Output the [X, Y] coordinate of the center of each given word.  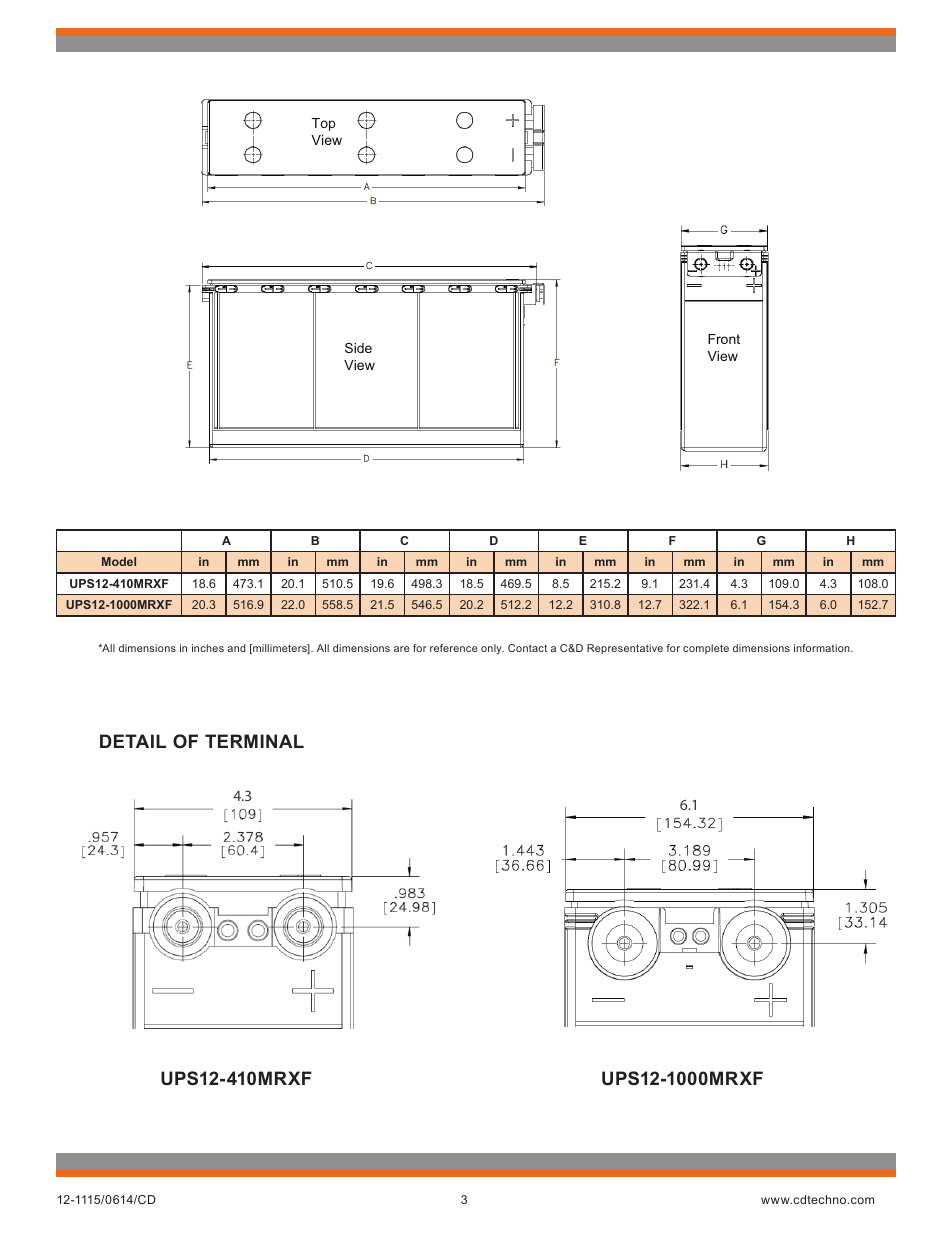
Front [724, 339]
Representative [625, 649]
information [823, 648]
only [492, 649]
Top [323, 124]
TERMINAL [254, 741]
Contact [527, 648]
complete [706, 649]
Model [119, 561]
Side [358, 348]
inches [208, 648]
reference [454, 648]
